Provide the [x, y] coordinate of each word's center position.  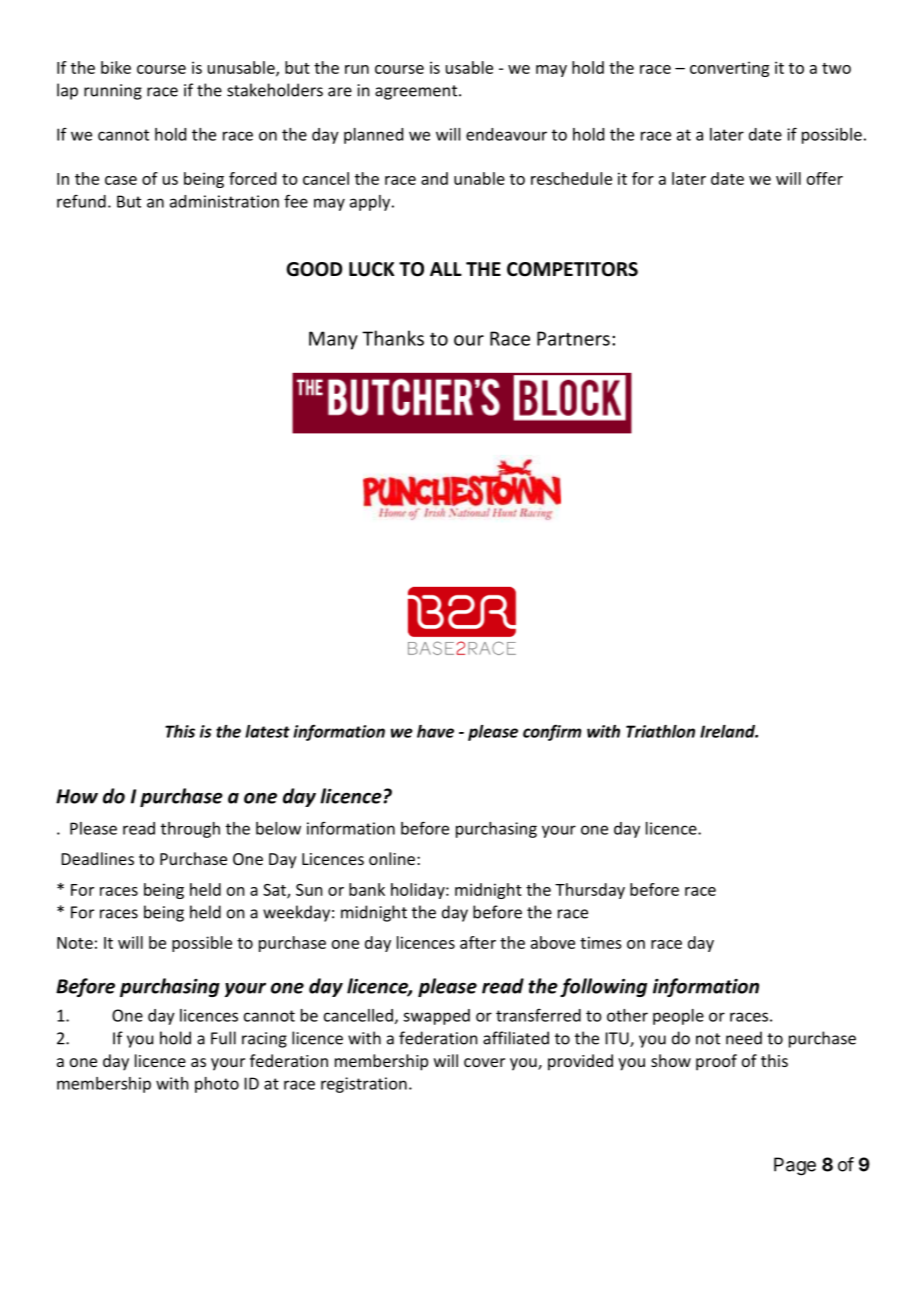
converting [729, 69]
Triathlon [660, 731]
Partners [573, 338]
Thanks [393, 338]
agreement [417, 92]
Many [333, 340]
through [190, 830]
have [435, 731]
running [113, 92]
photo [217, 1085]
